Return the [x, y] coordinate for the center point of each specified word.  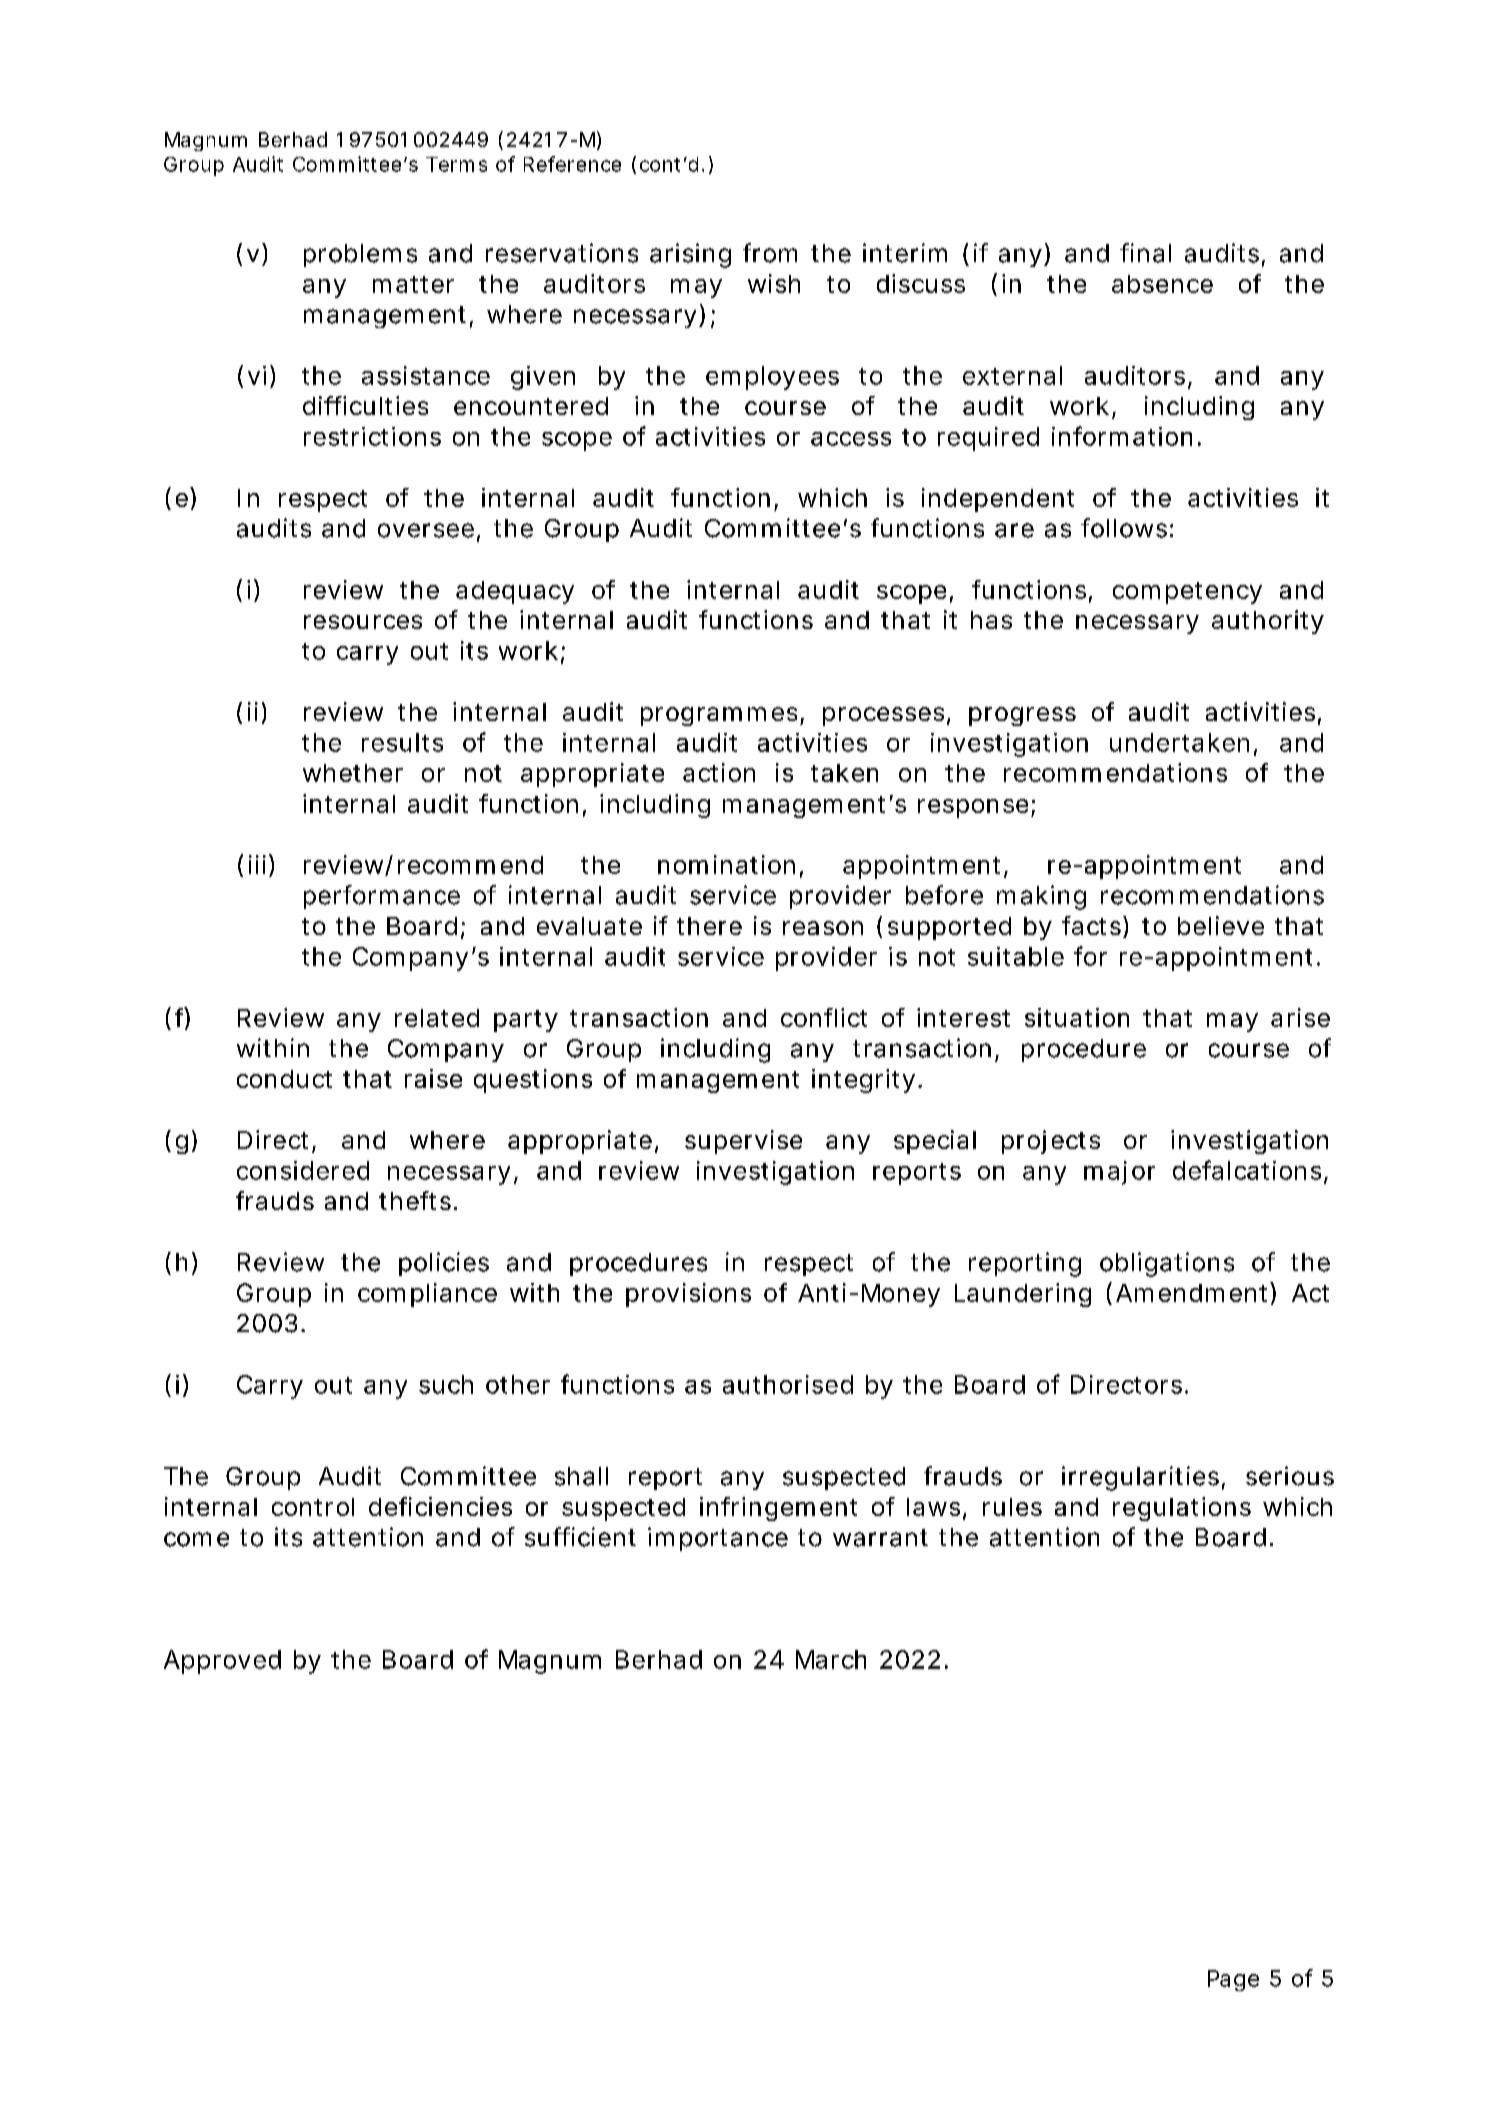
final [1145, 253]
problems [360, 255]
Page [1233, 1980]
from [770, 253]
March [831, 1659]
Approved [222, 1662]
